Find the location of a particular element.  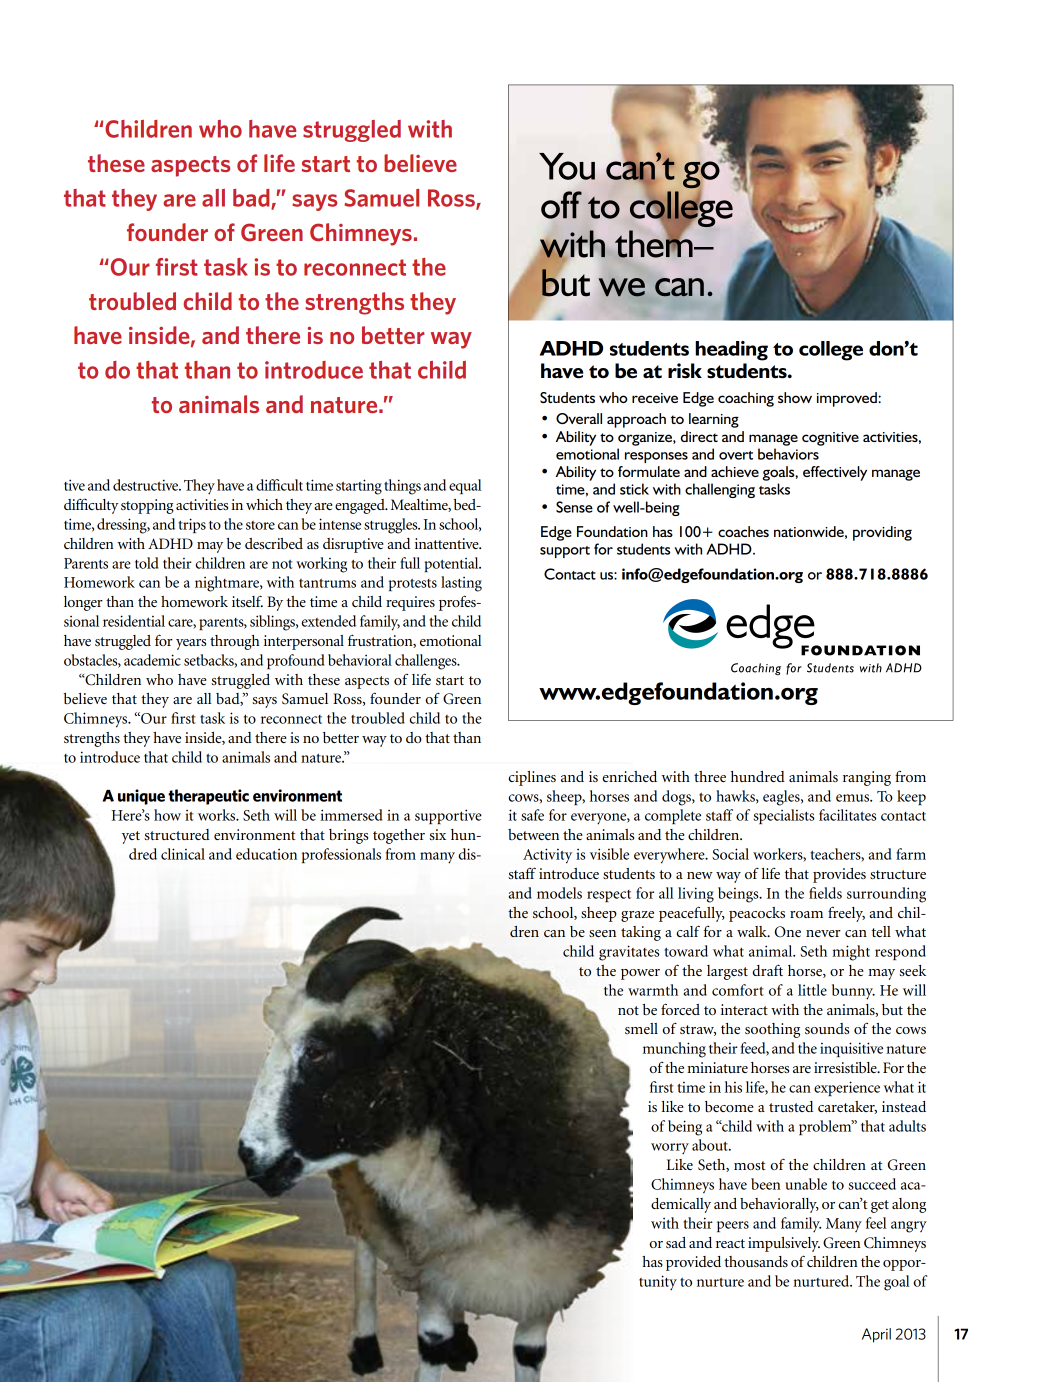

You is located at coordinates (567, 166).
